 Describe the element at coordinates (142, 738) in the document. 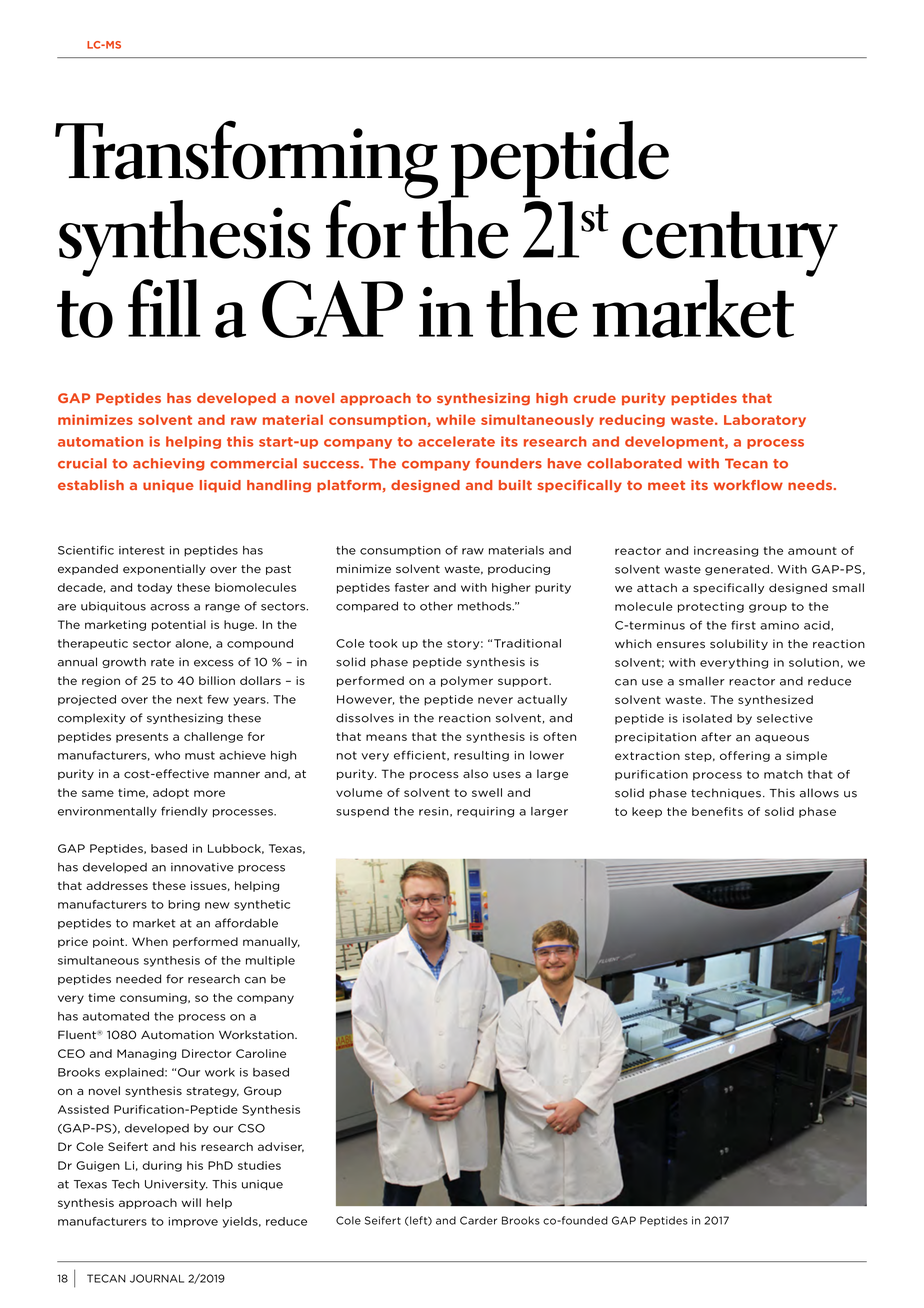

I see `presents` at that location.
